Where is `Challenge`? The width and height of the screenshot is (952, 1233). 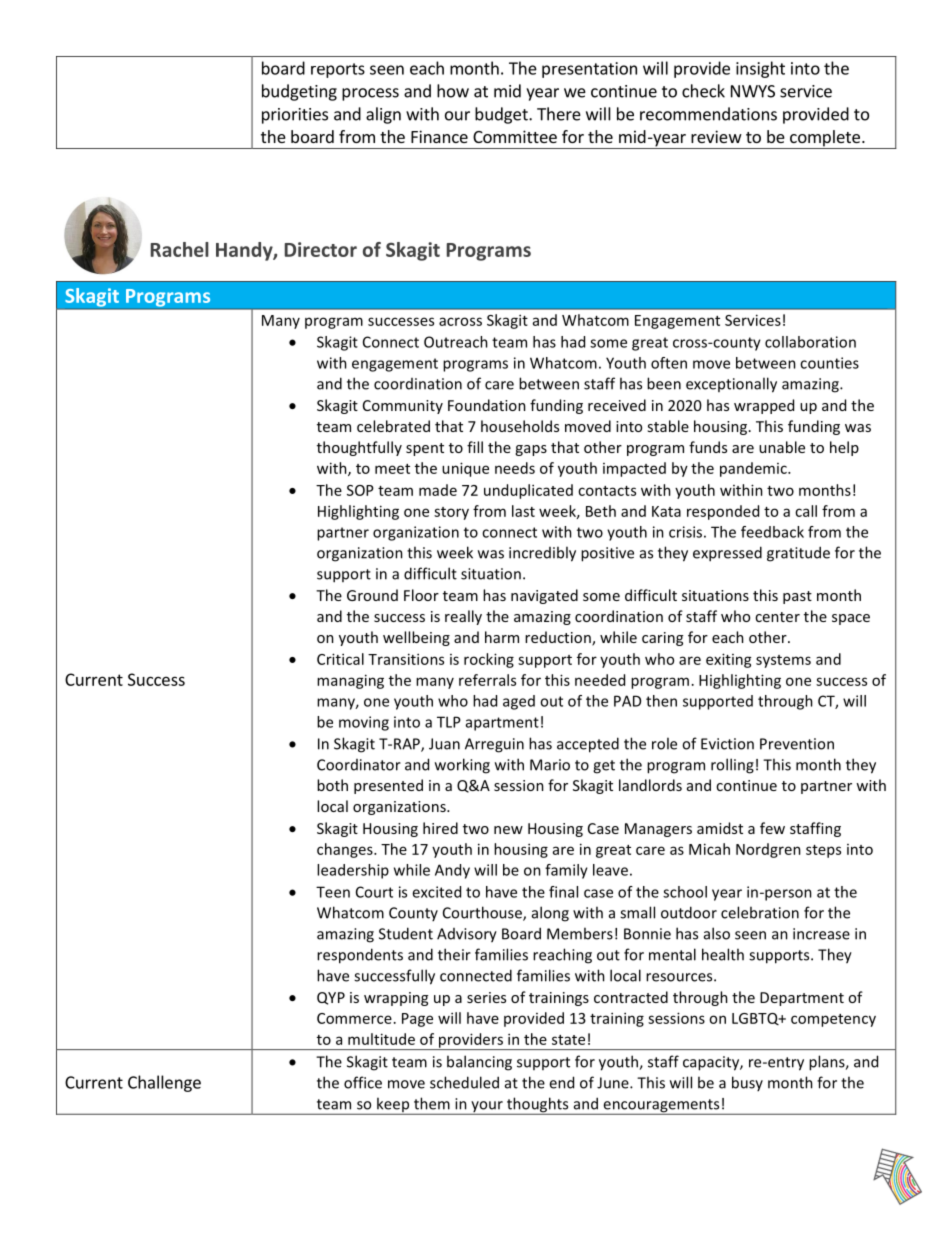
Challenge is located at coordinates (164, 1083).
